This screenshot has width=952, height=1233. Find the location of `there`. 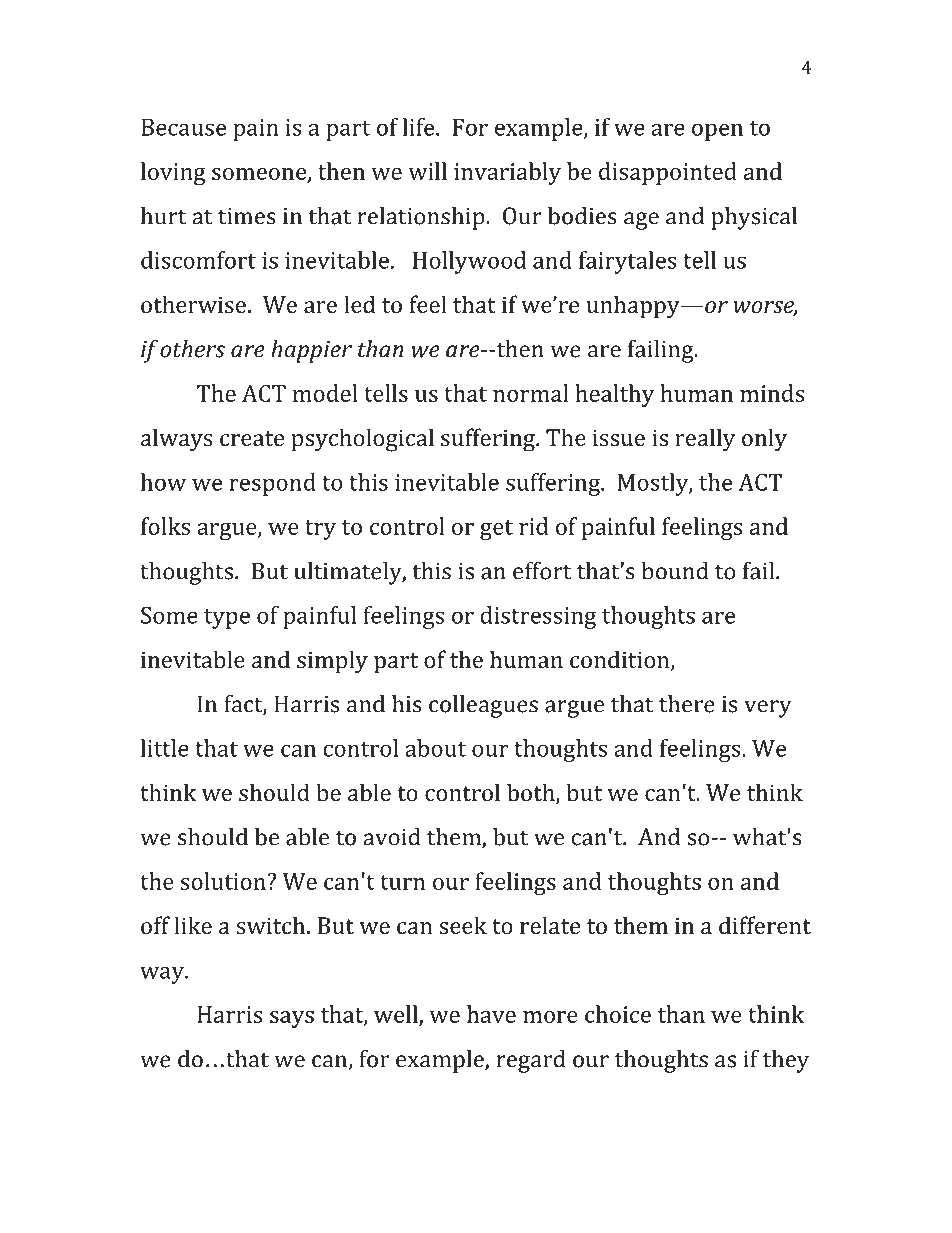

there is located at coordinates (687, 704).
